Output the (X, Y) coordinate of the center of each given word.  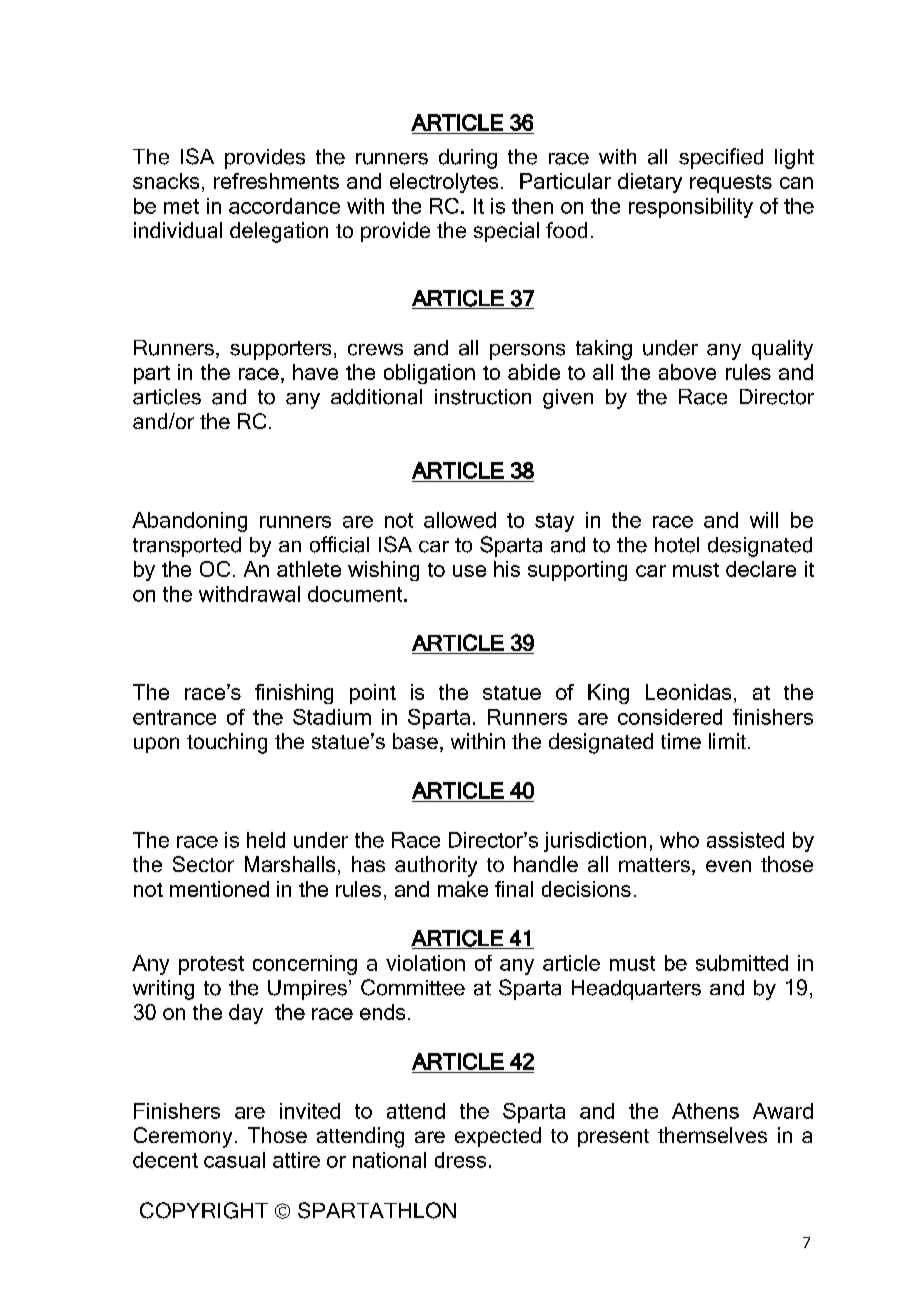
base (415, 741)
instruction (483, 397)
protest (211, 965)
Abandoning (189, 522)
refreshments (276, 181)
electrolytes (444, 183)
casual (234, 1160)
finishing (294, 694)
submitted (742, 963)
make (463, 889)
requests (731, 184)
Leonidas (688, 692)
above (687, 372)
